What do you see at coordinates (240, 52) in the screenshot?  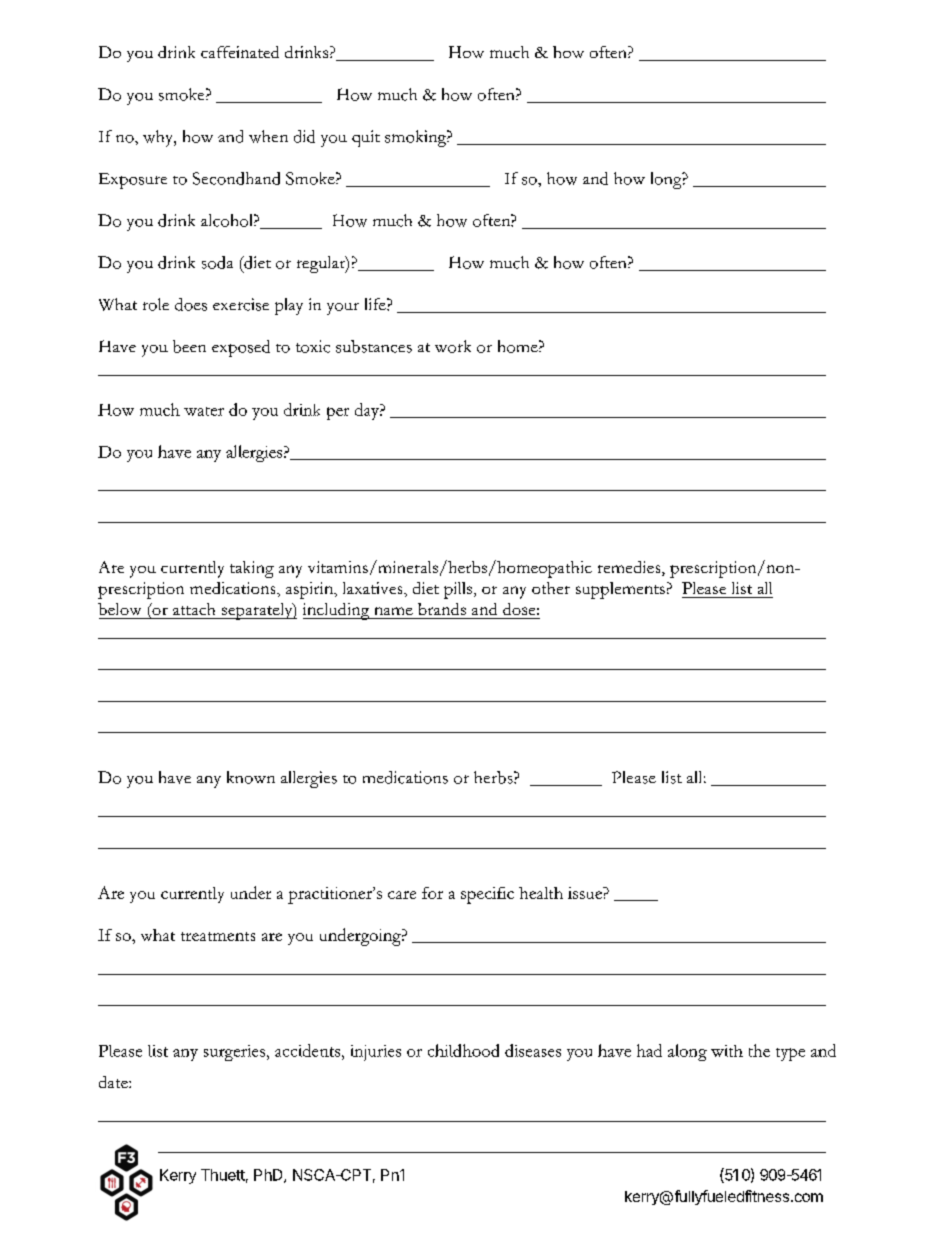 I see `caffeinated` at bounding box center [240, 52].
